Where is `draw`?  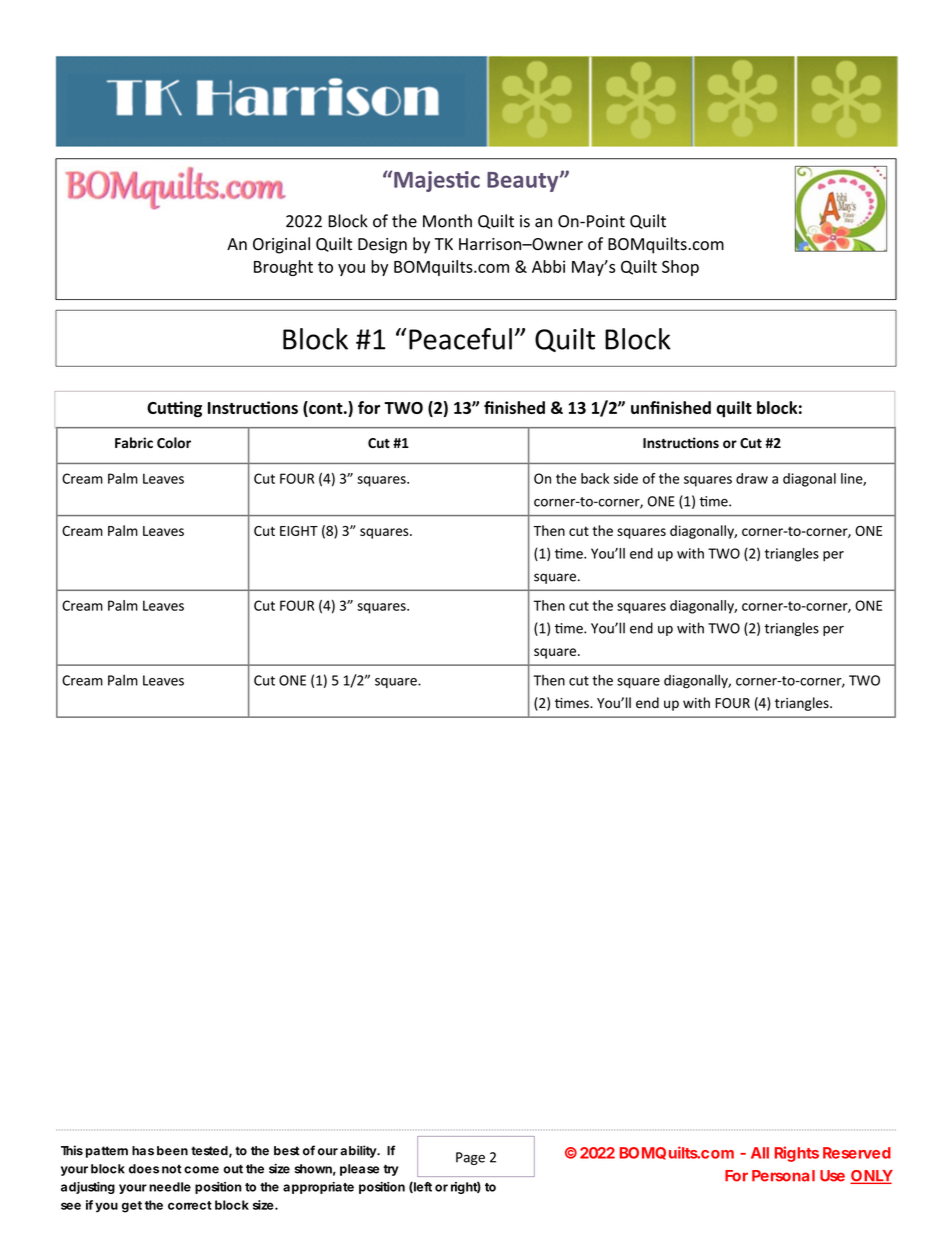 draw is located at coordinates (752, 478).
